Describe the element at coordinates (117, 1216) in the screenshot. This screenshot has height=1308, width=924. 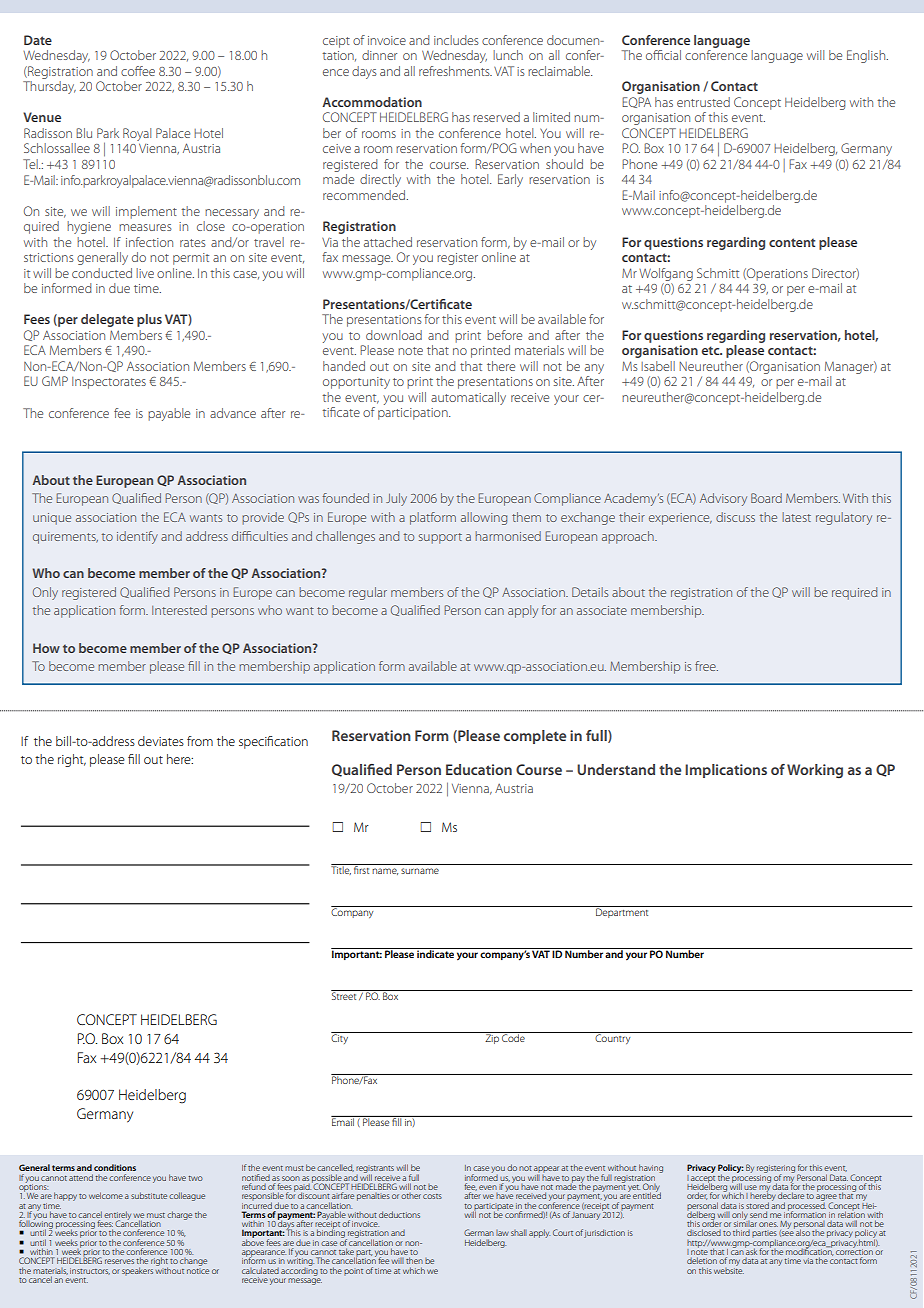
I see `entirely` at that location.
